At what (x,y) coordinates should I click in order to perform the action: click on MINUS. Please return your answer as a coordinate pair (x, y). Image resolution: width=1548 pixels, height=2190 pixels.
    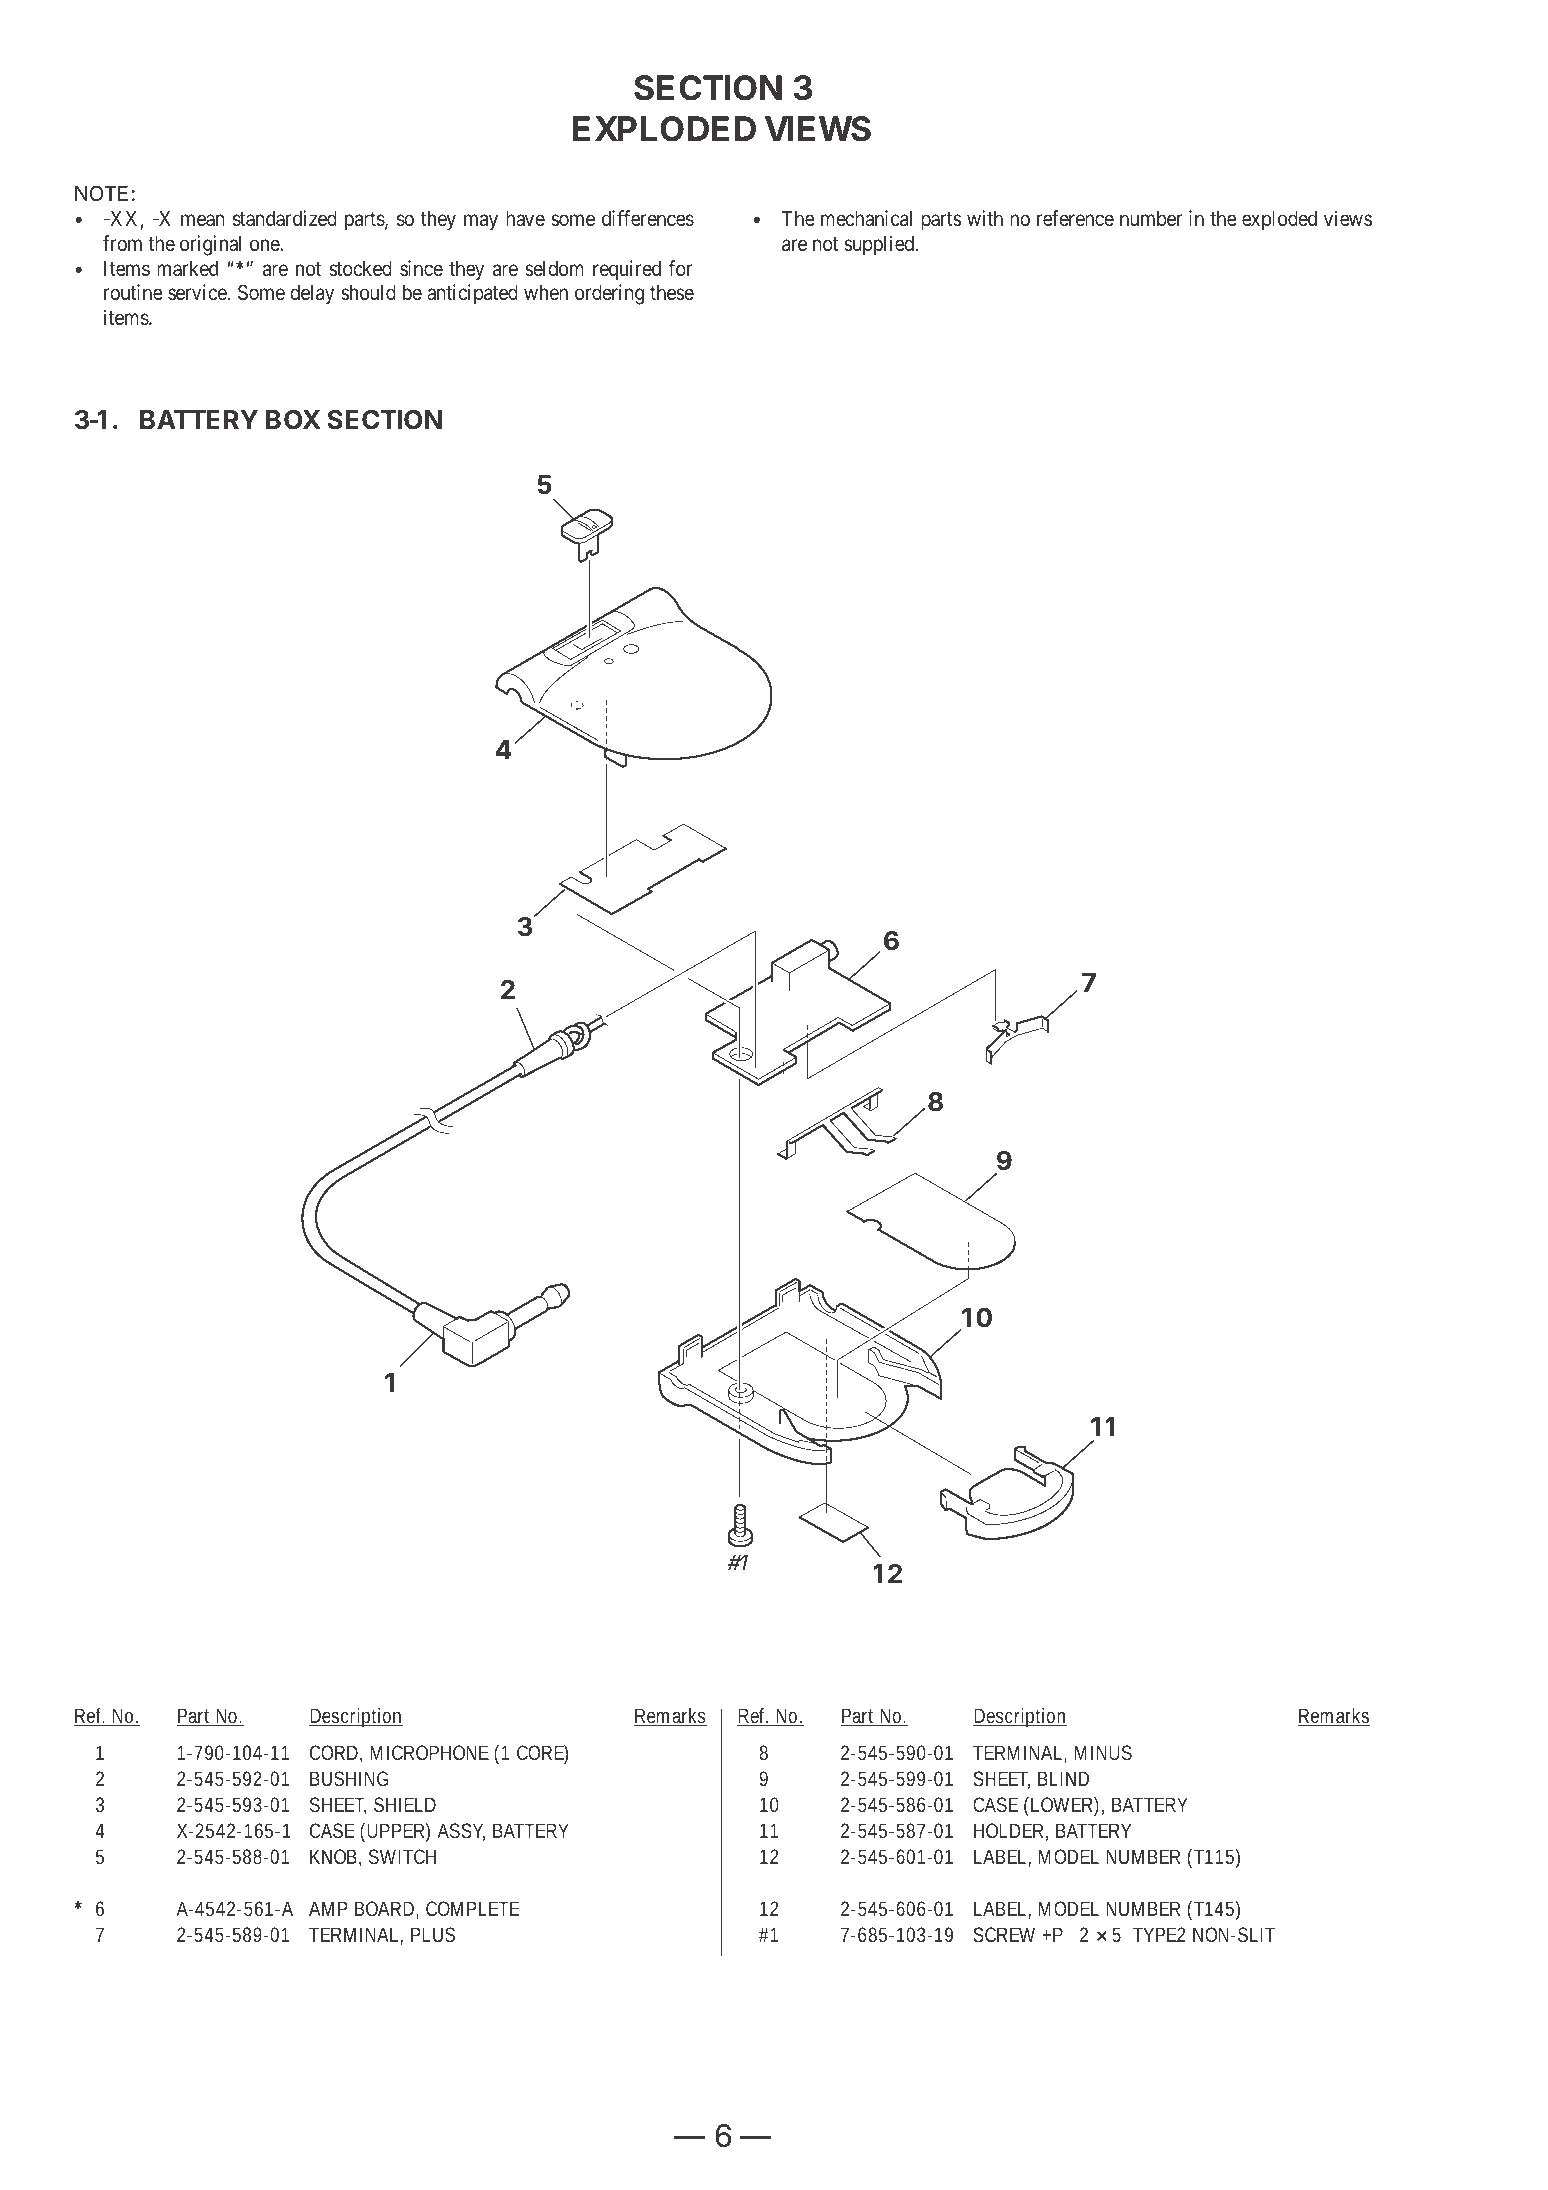
    Looking at the image, I should click on (1103, 1752).
